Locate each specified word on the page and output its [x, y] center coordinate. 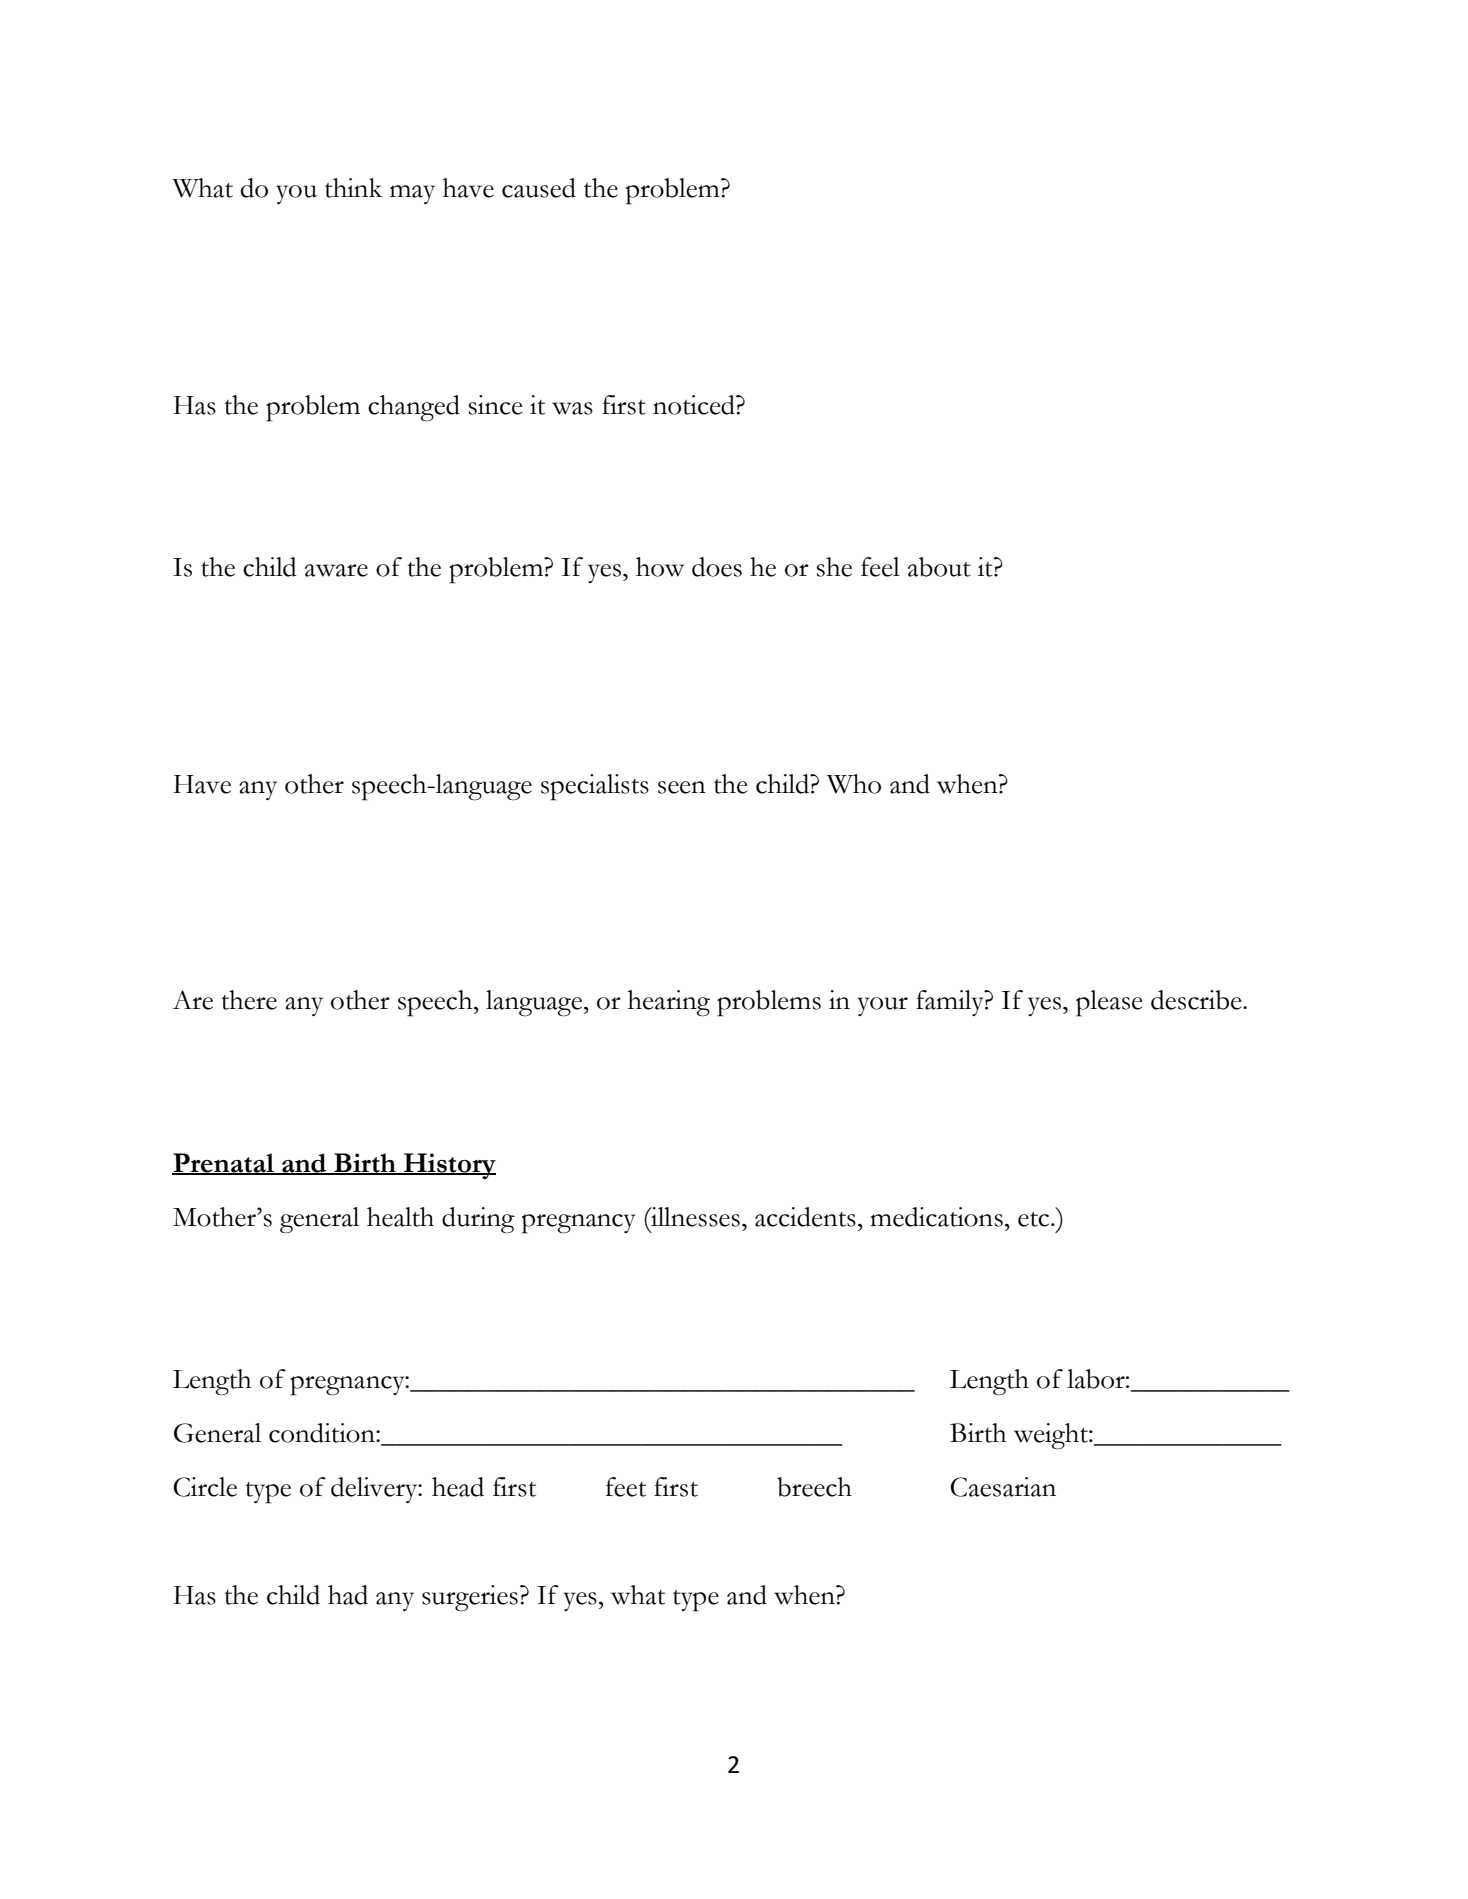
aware [336, 570]
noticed [695, 405]
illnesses [694, 1217]
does [717, 567]
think [353, 188]
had [348, 1595]
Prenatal [224, 1163]
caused [539, 188]
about [939, 567]
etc [1035, 1219]
